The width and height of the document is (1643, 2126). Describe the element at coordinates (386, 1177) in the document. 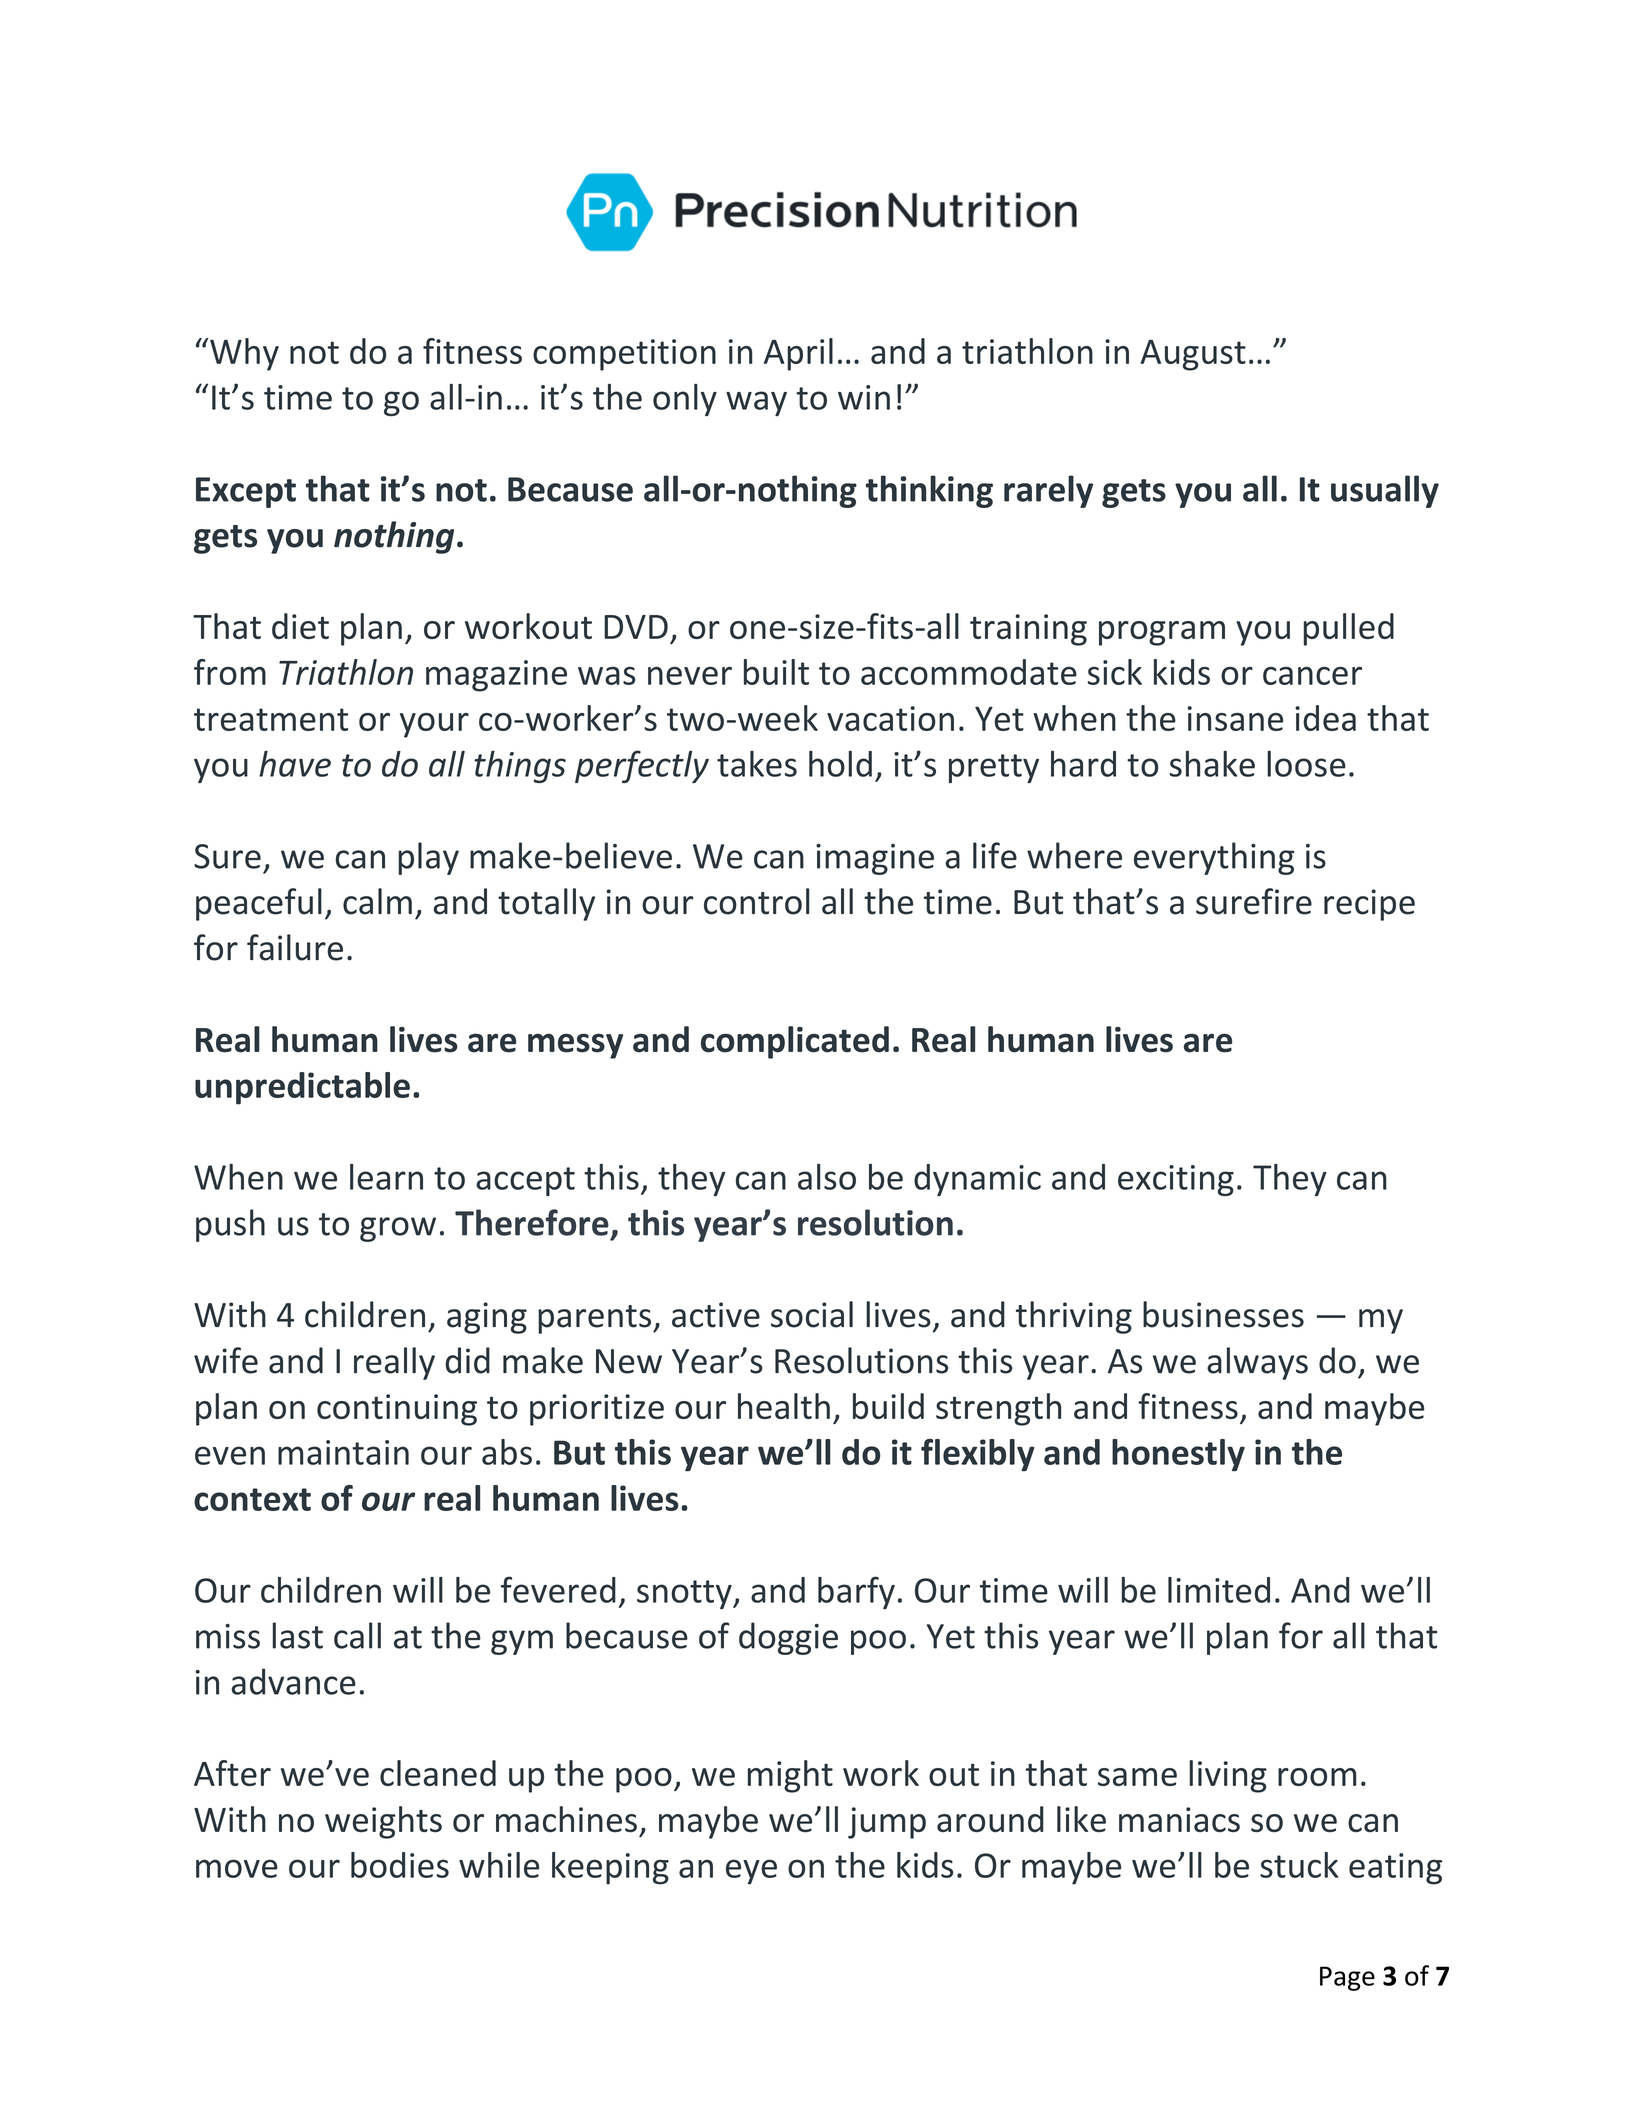

I see `learn` at that location.
